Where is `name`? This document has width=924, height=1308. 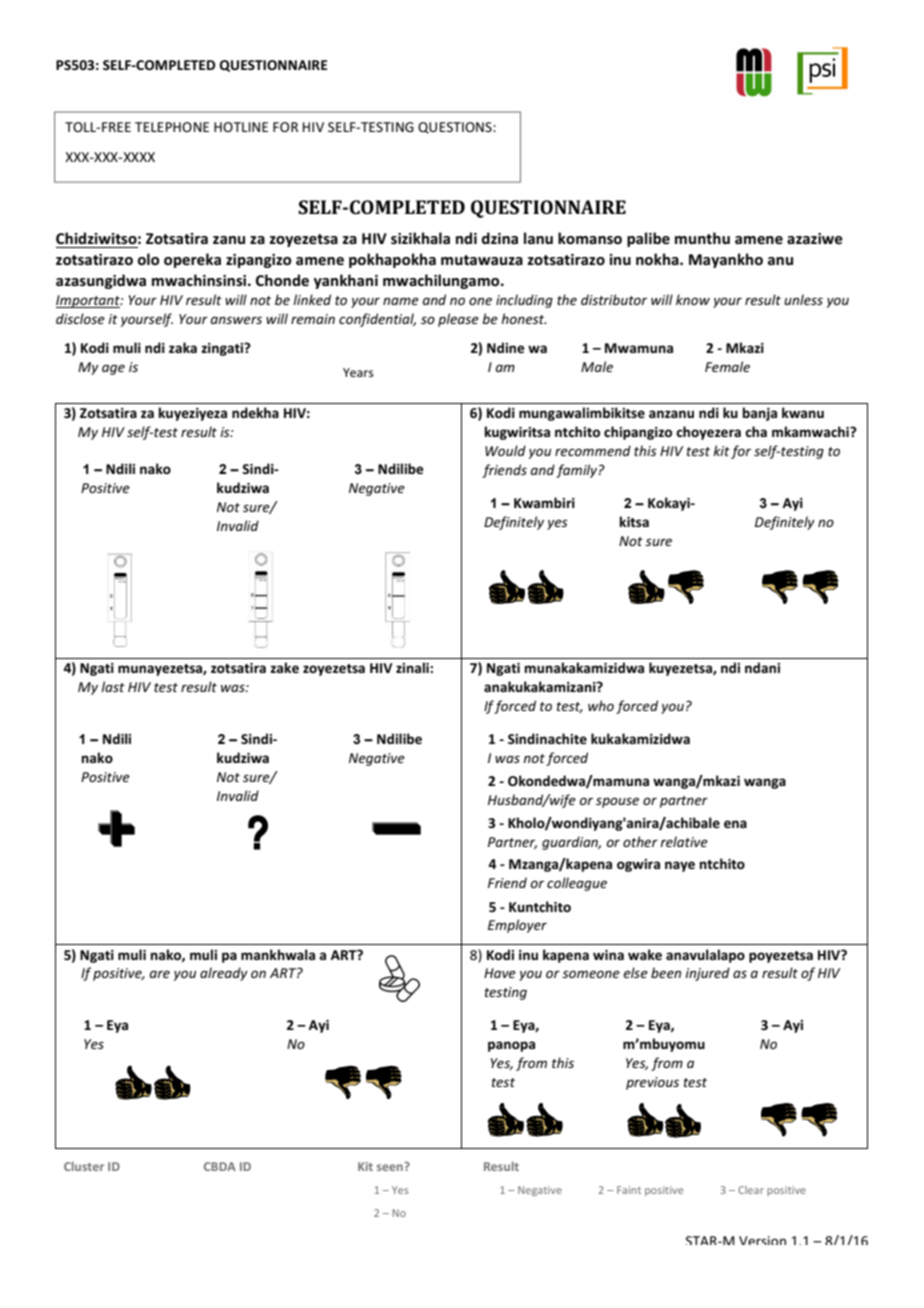
name is located at coordinates (401, 301).
